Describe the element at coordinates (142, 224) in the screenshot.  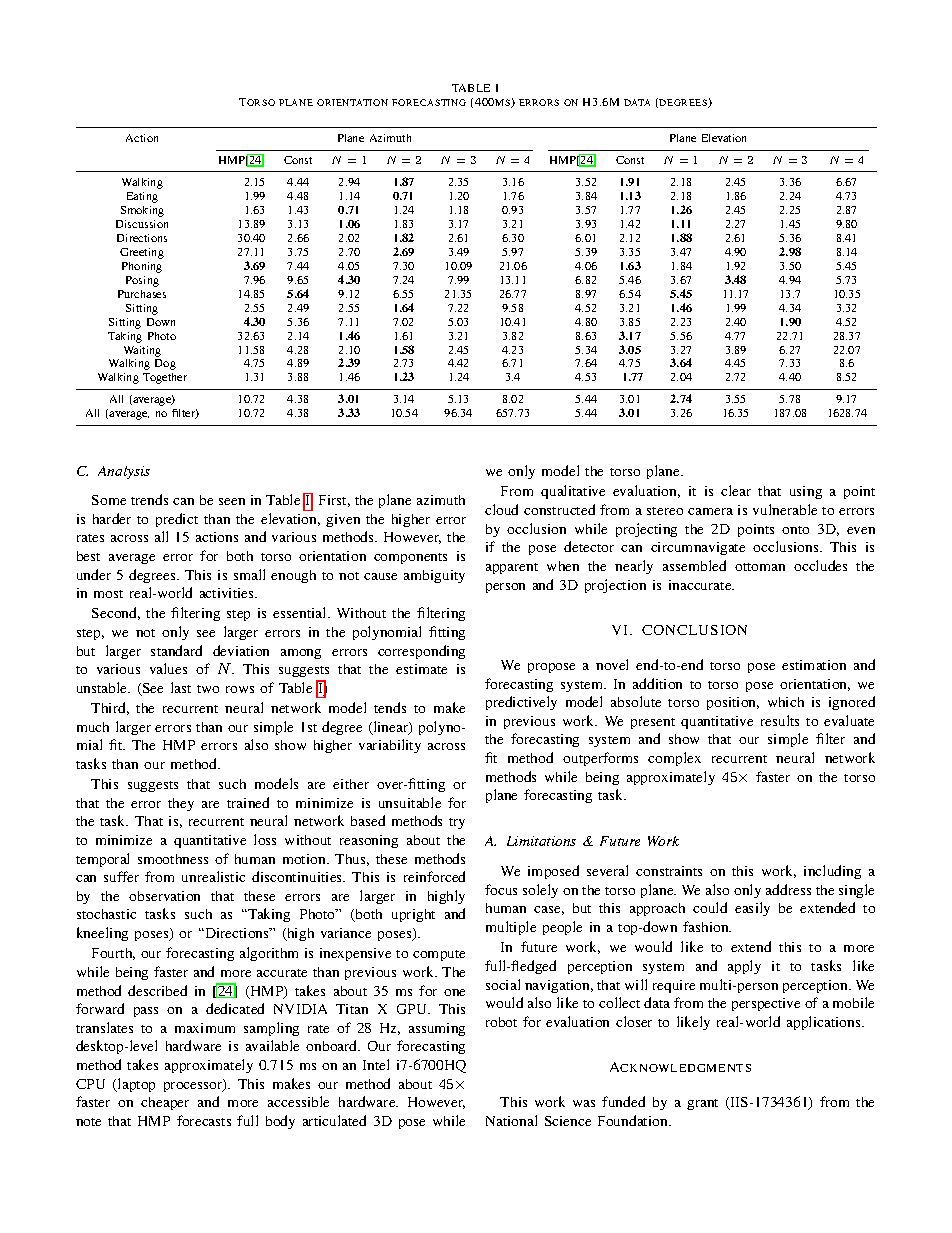
I see `Discussion` at that location.
